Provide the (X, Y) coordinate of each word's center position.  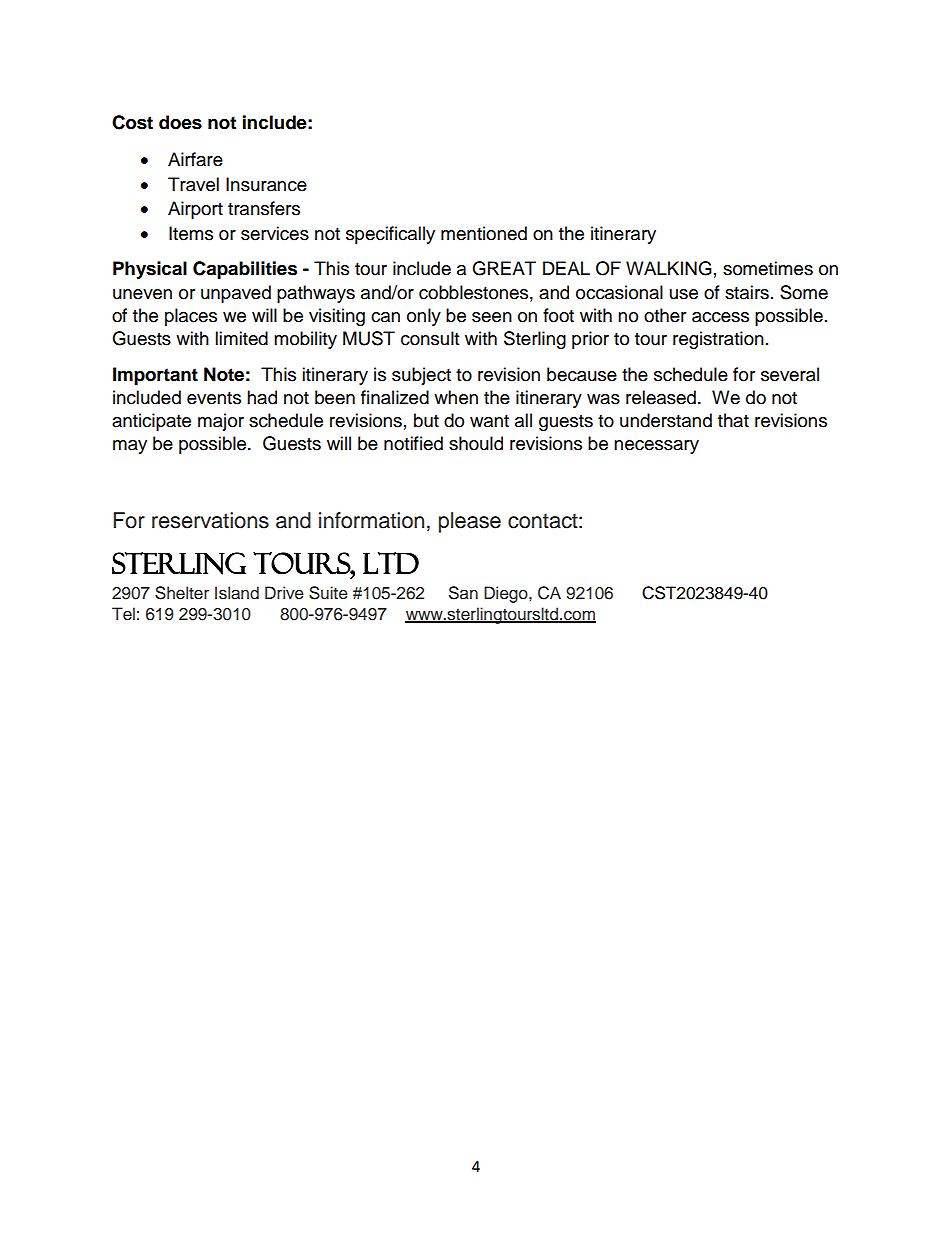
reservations (210, 520)
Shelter (182, 593)
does (180, 122)
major (221, 422)
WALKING (669, 268)
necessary (656, 447)
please (470, 522)
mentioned (484, 233)
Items (191, 233)
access (720, 317)
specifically (390, 235)
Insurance (266, 184)
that (733, 420)
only (424, 317)
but (426, 420)
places (191, 317)
